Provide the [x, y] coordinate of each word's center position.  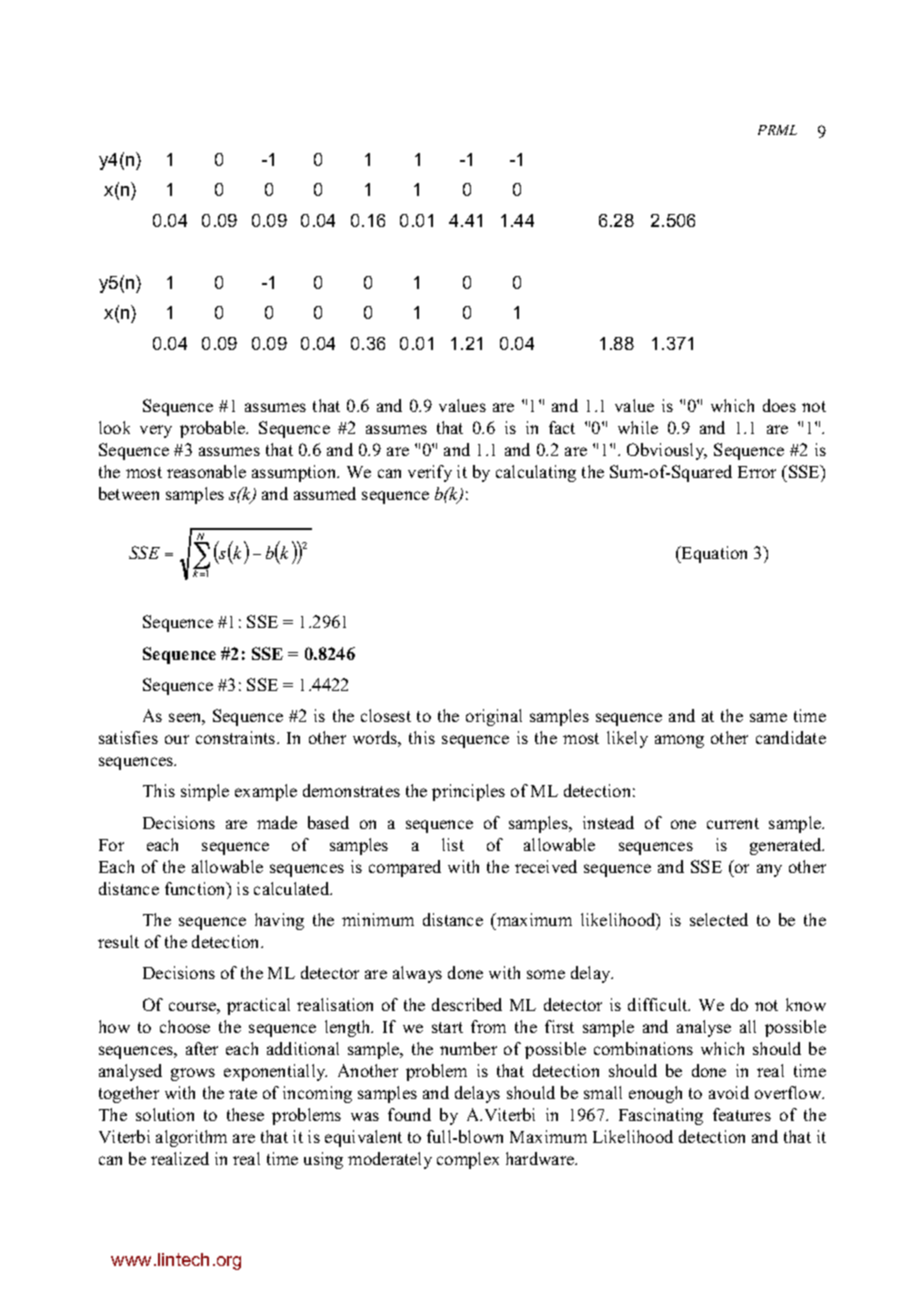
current [733, 823]
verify [430, 473]
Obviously [667, 451]
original [494, 717]
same [768, 717]
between [129, 493]
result [118, 941]
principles [468, 792]
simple [205, 792]
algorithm [191, 1138]
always [417, 974]
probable [214, 429]
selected [719, 919]
